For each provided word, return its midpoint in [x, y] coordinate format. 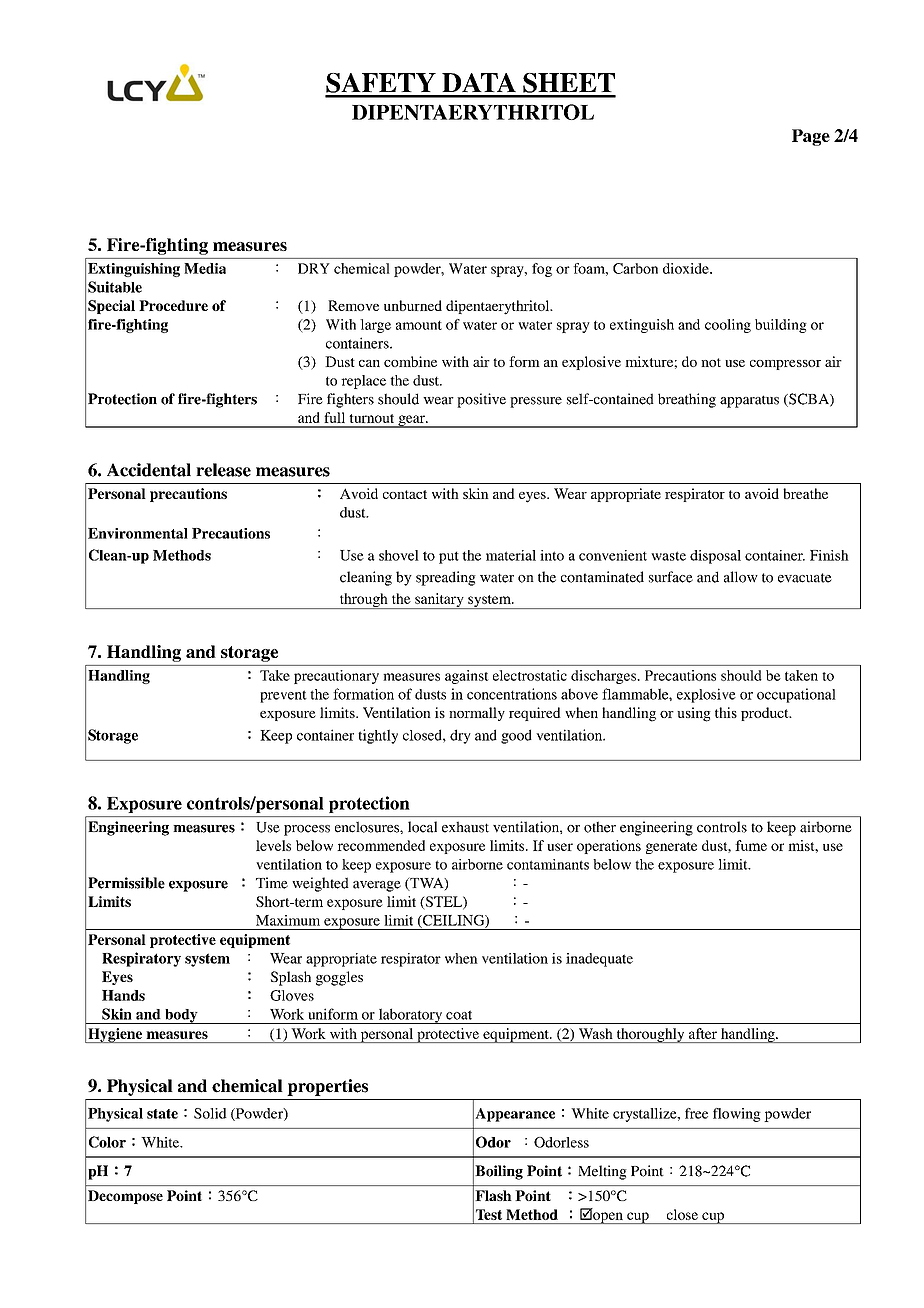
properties [327, 1087]
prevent [283, 696]
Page [811, 137]
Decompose [125, 1197]
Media [205, 268]
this [726, 712]
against [467, 677]
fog [542, 270]
